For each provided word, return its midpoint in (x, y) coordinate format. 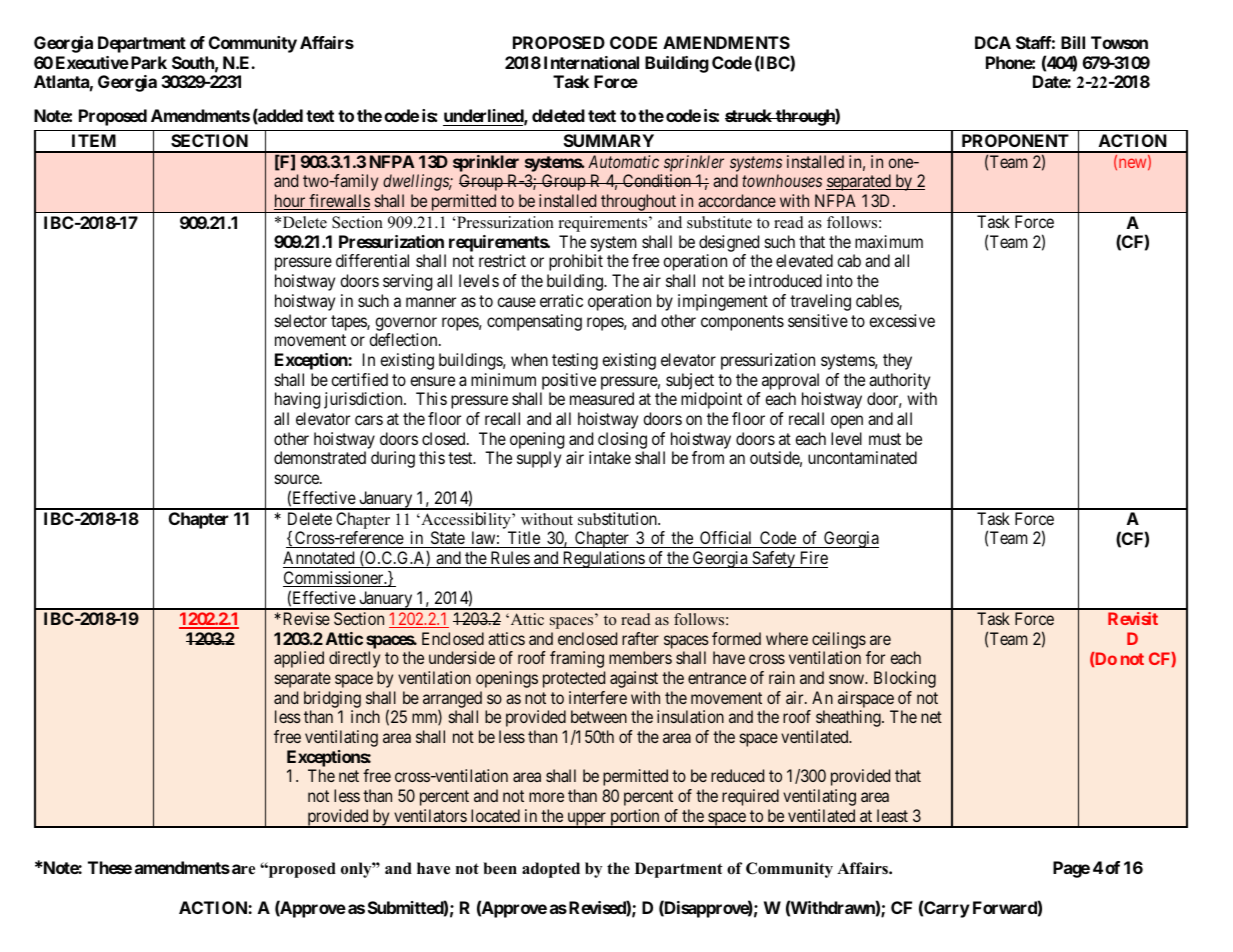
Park (147, 62)
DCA (993, 42)
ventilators (430, 815)
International (591, 62)
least (892, 815)
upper (586, 820)
